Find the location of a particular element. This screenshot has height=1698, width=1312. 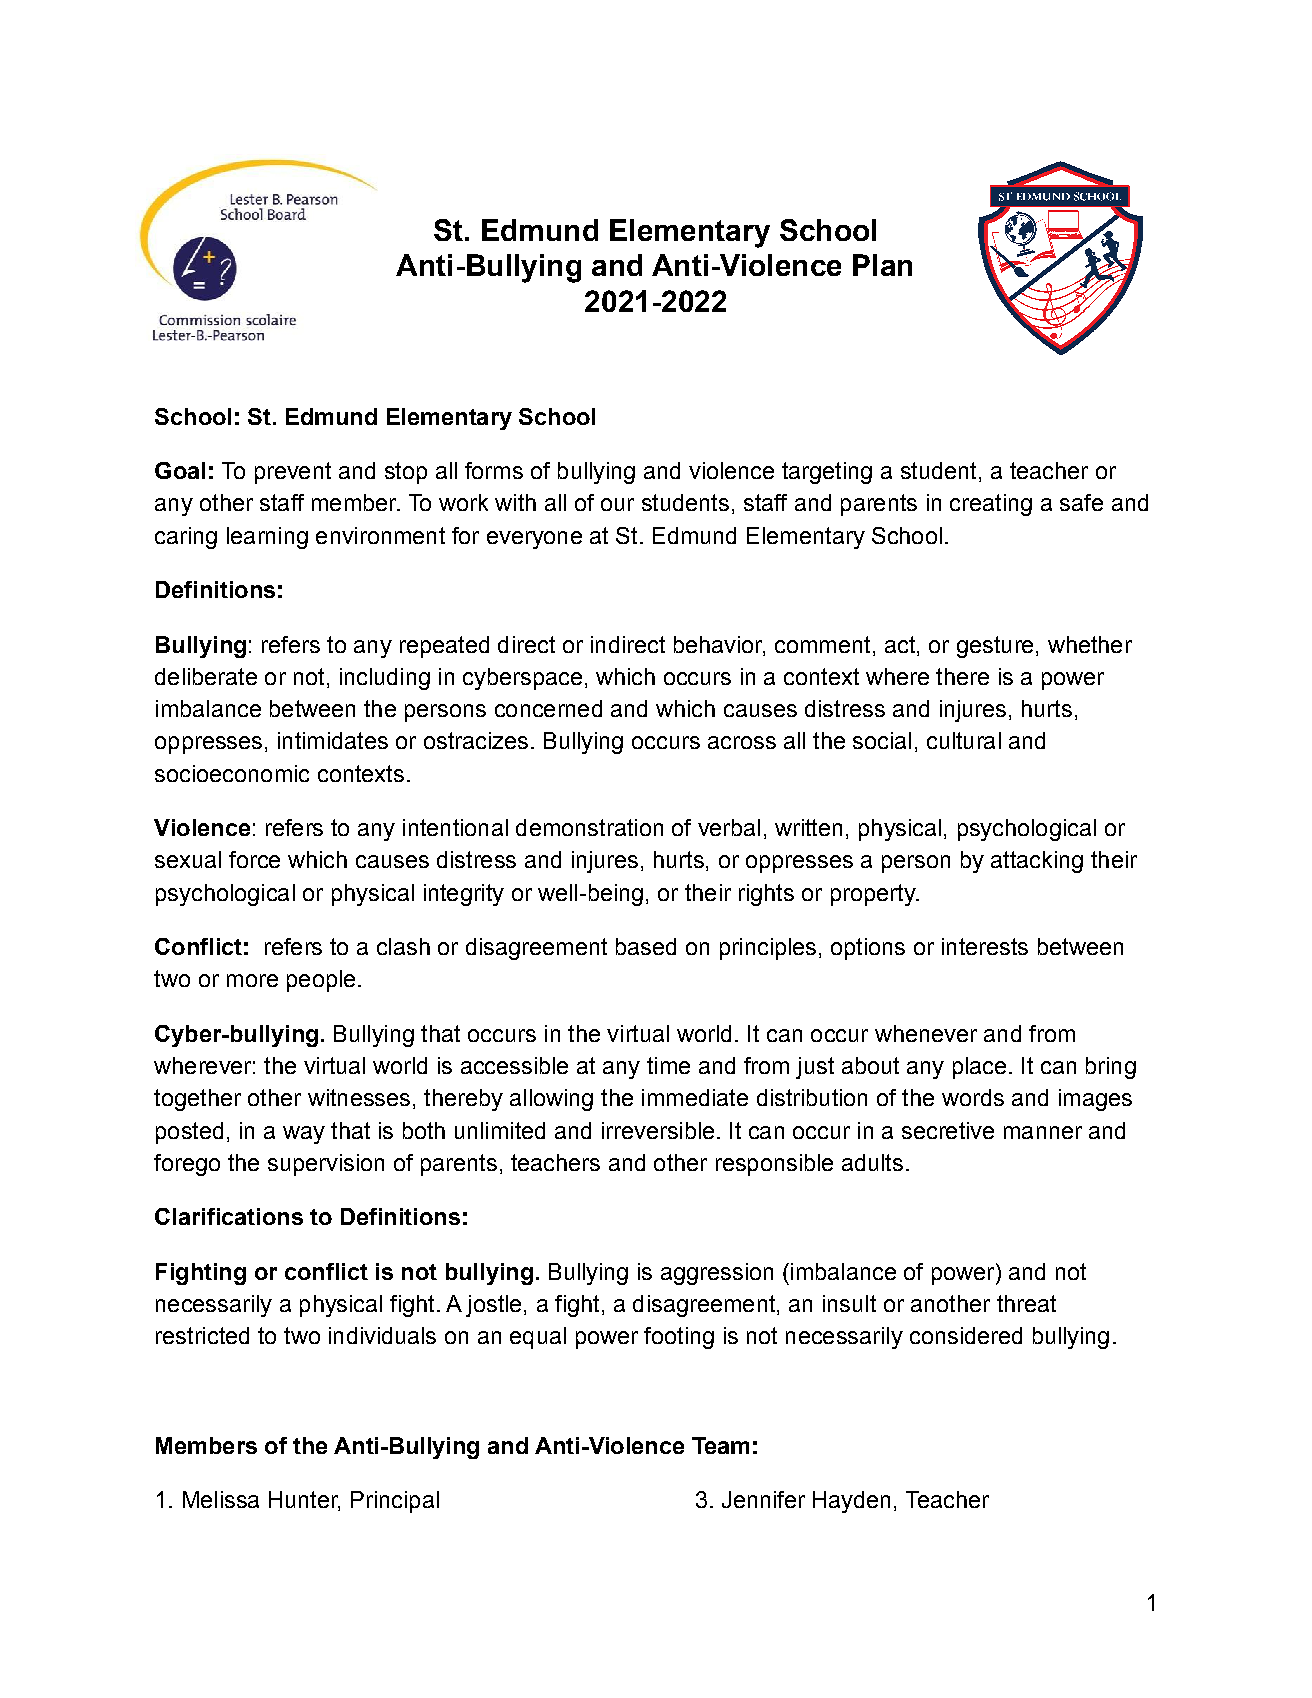

Plan is located at coordinates (882, 265).
